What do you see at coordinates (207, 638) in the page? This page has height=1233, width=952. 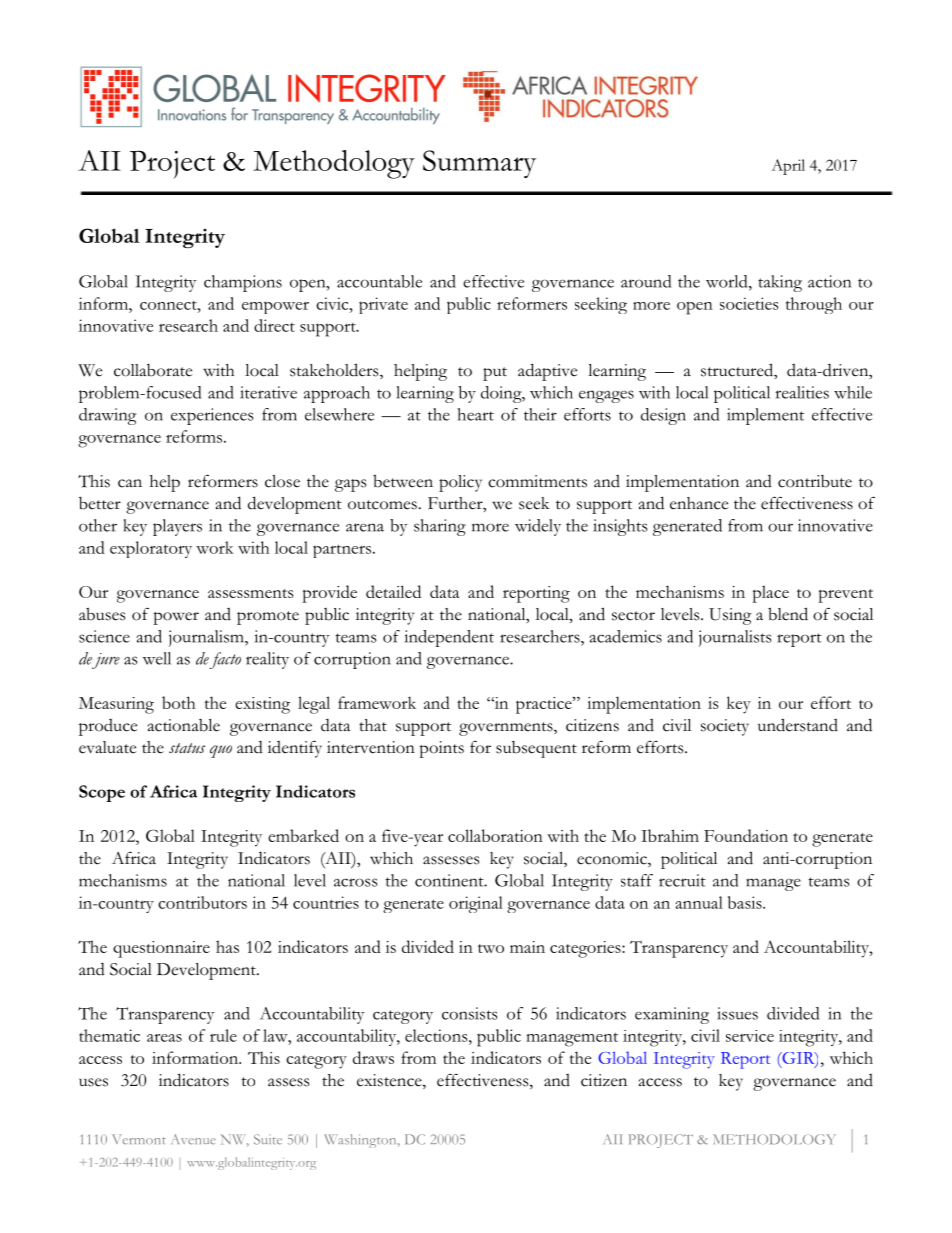 I see `journalism` at bounding box center [207, 638].
